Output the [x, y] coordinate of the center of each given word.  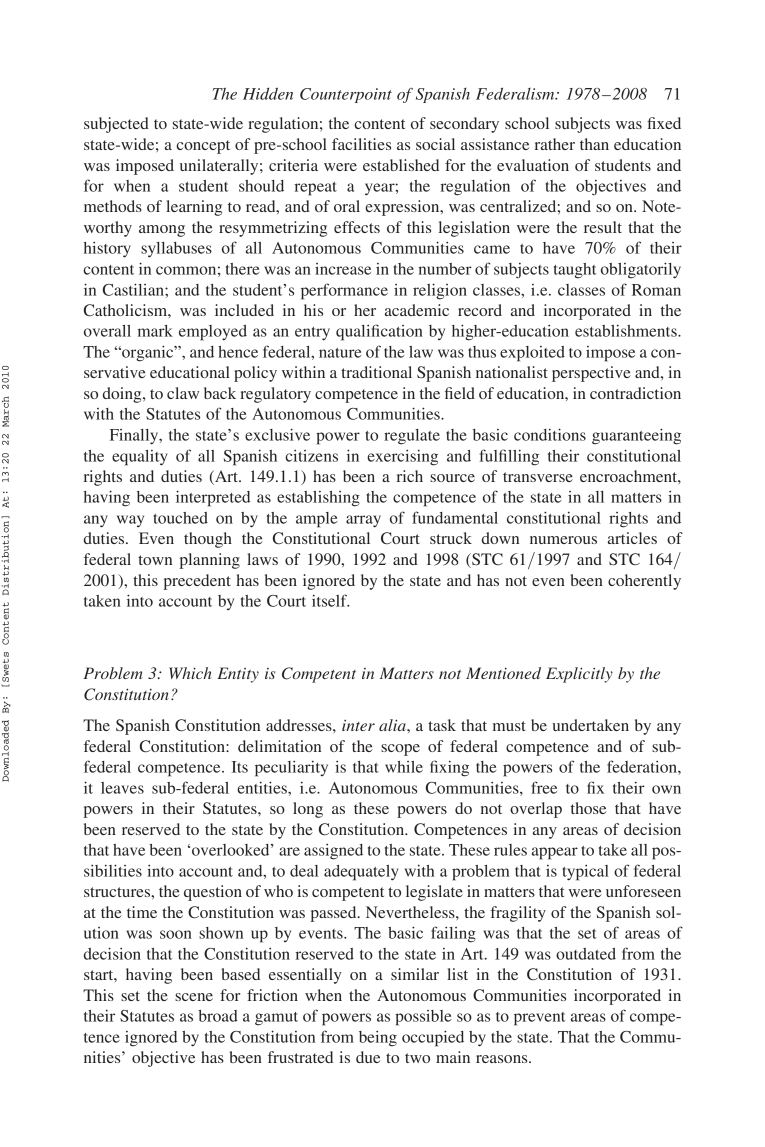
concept [203, 147]
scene [194, 997]
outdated [586, 954]
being [378, 1039]
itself [331, 600]
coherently [644, 582]
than [594, 144]
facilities [361, 144]
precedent [197, 582]
